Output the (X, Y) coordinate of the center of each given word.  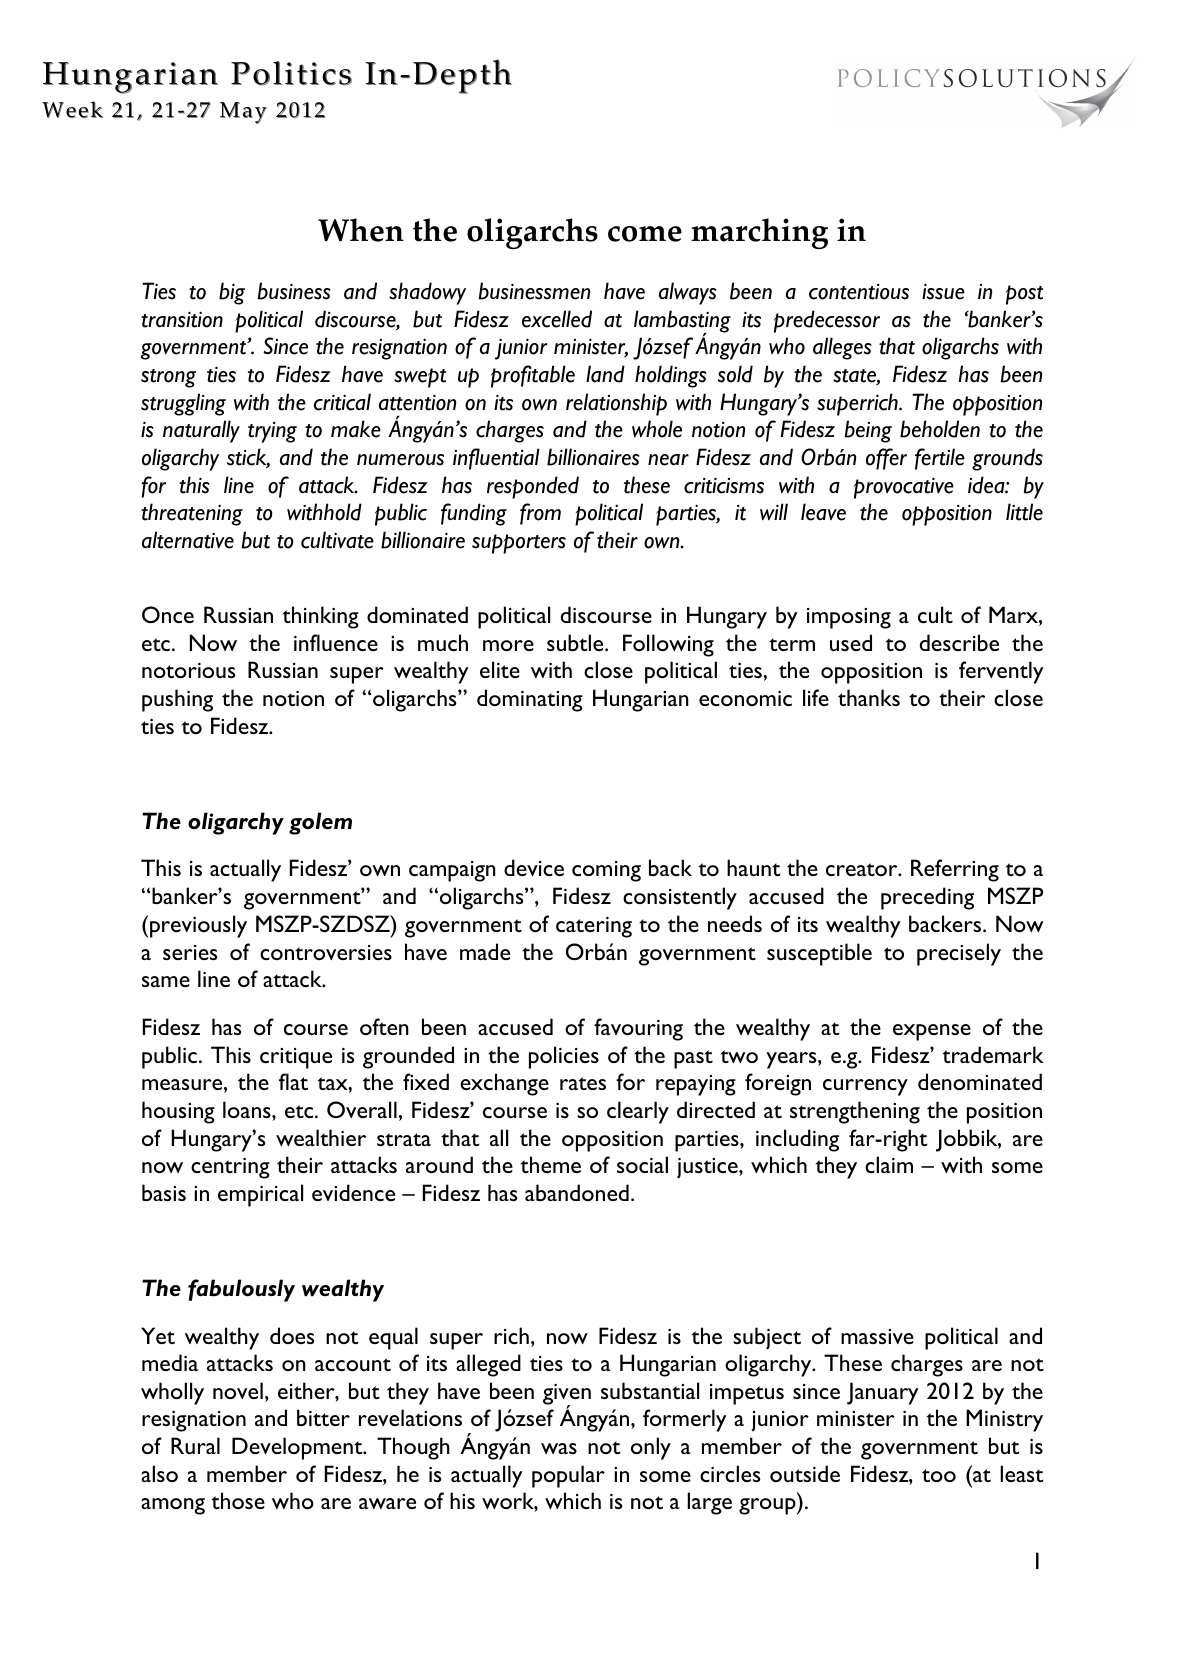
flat (293, 1081)
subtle (576, 642)
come (645, 234)
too (939, 1475)
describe (959, 642)
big (232, 293)
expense (932, 1032)
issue (943, 291)
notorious (188, 670)
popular (568, 1476)
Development (298, 1448)
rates (583, 1083)
